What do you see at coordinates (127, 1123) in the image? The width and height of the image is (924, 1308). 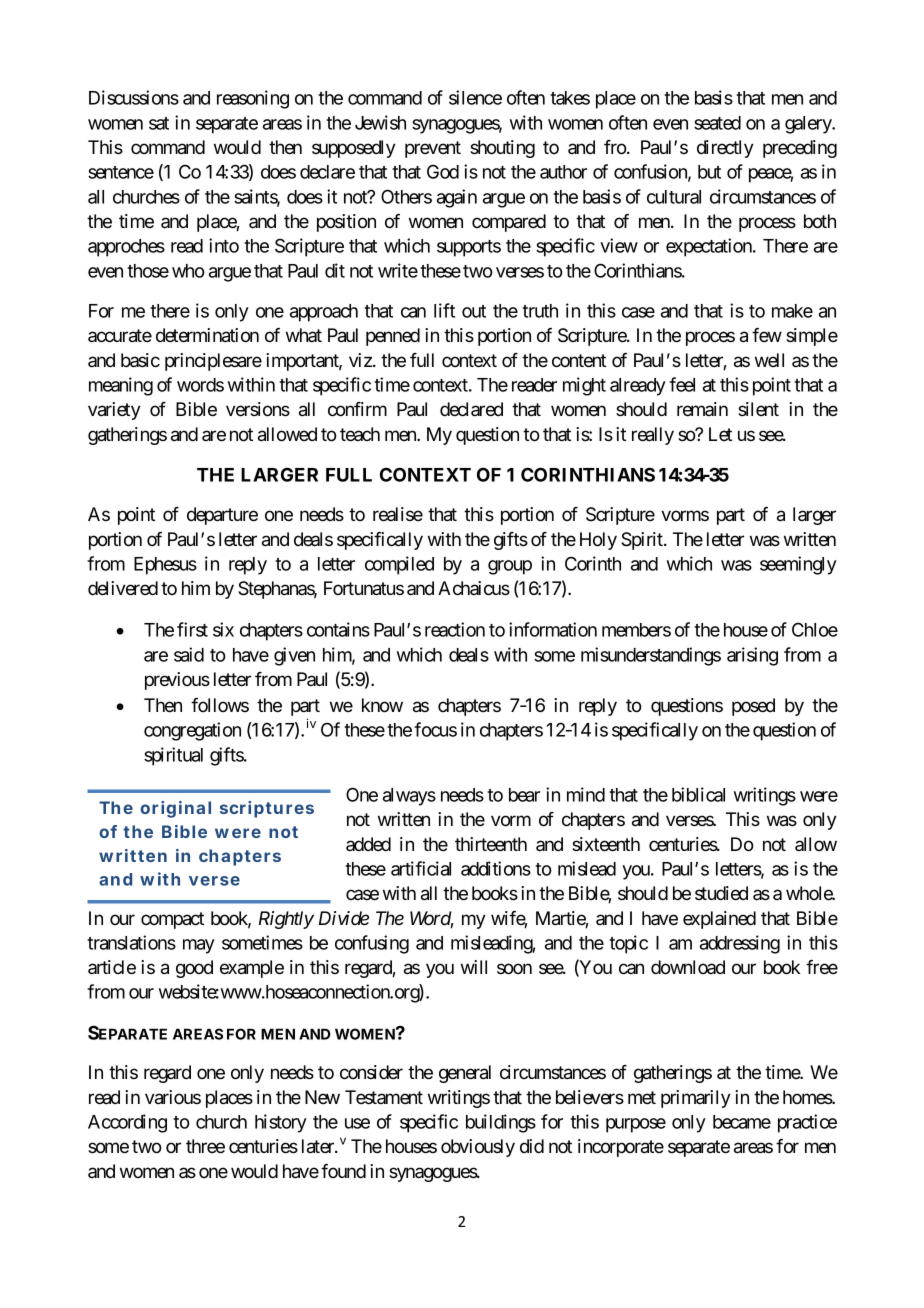 I see `According` at bounding box center [127, 1123].
